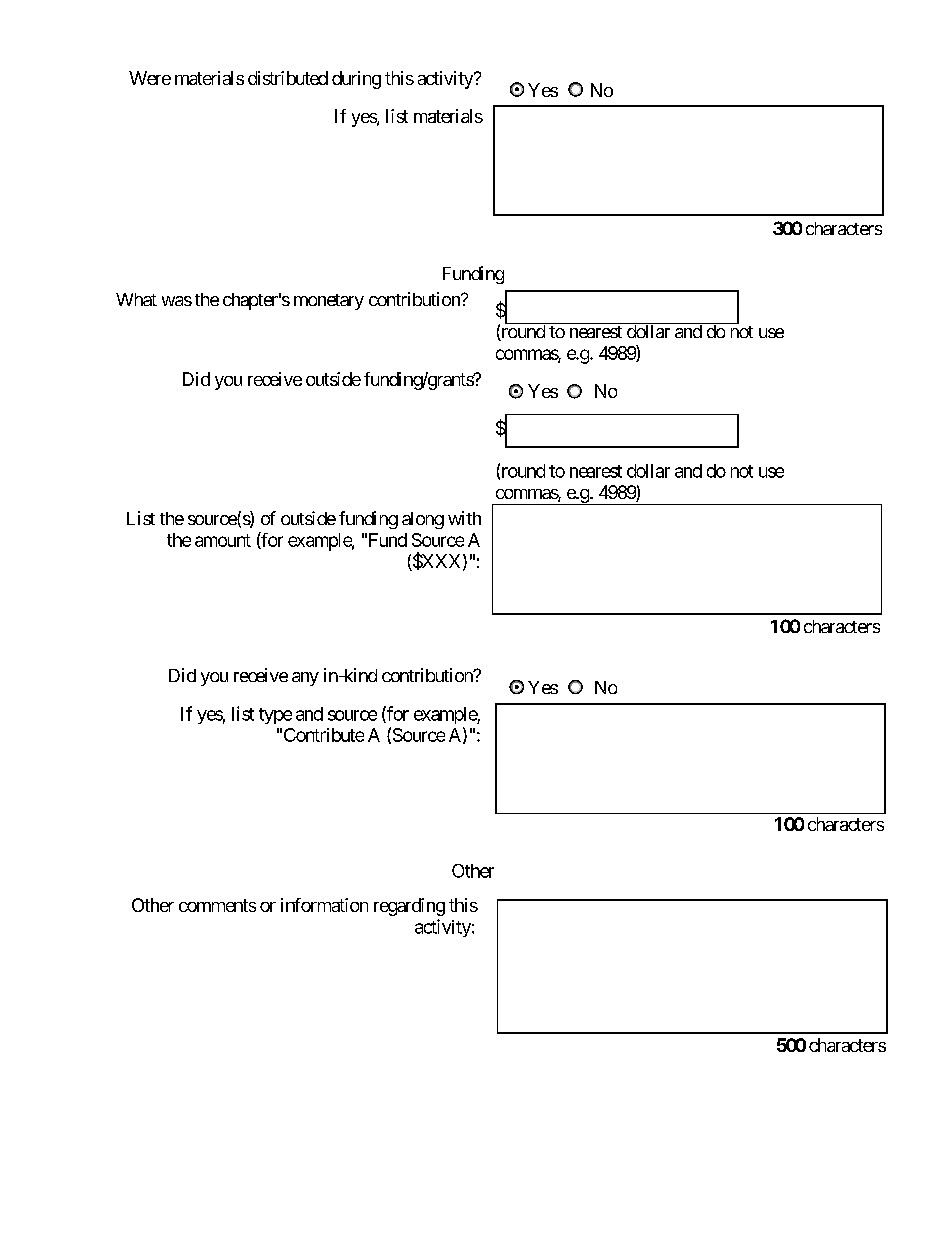 The image size is (952, 1233). Describe the element at coordinates (324, 905) in the screenshot. I see `information` at that location.
